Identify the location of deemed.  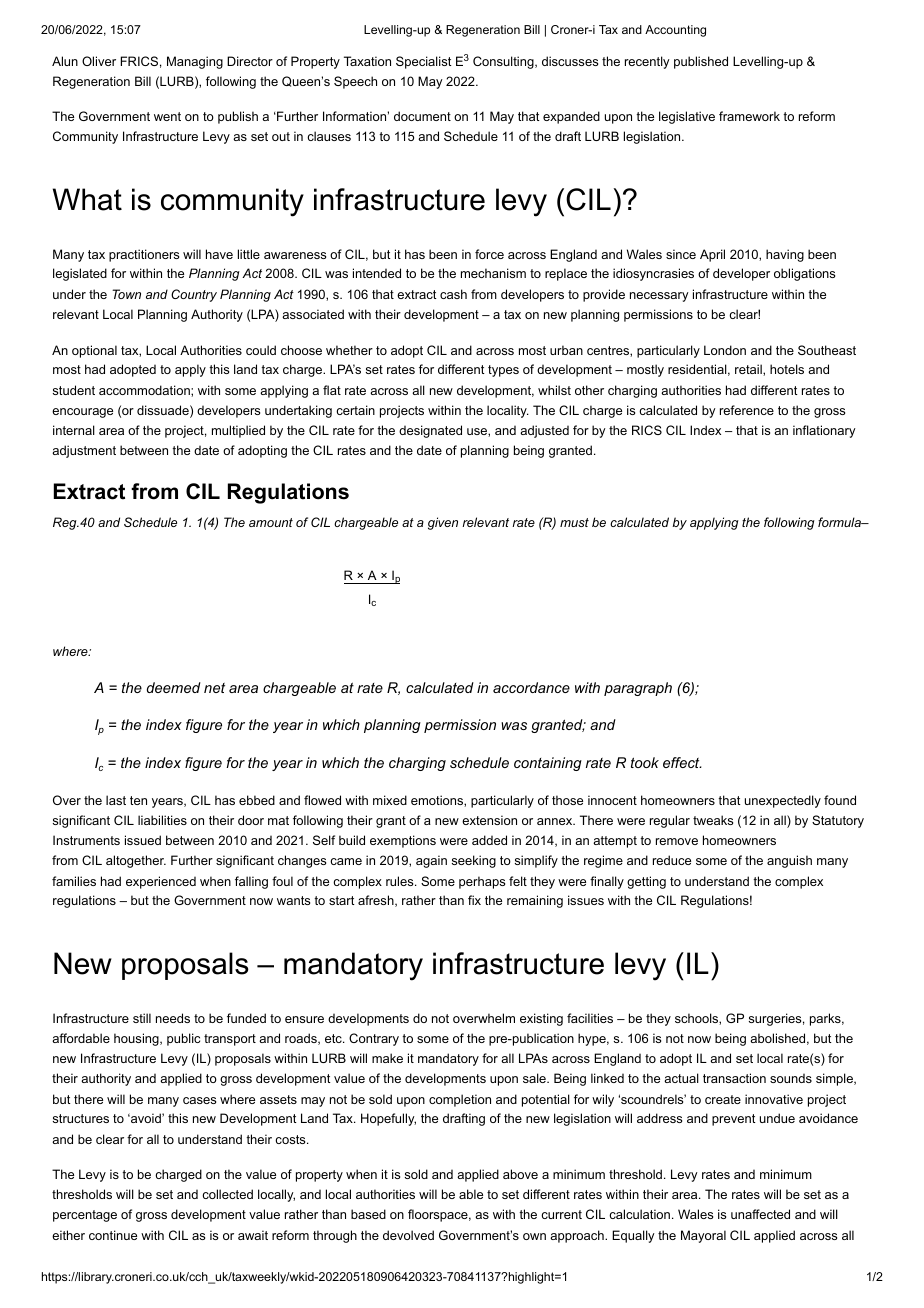
(174, 687).
